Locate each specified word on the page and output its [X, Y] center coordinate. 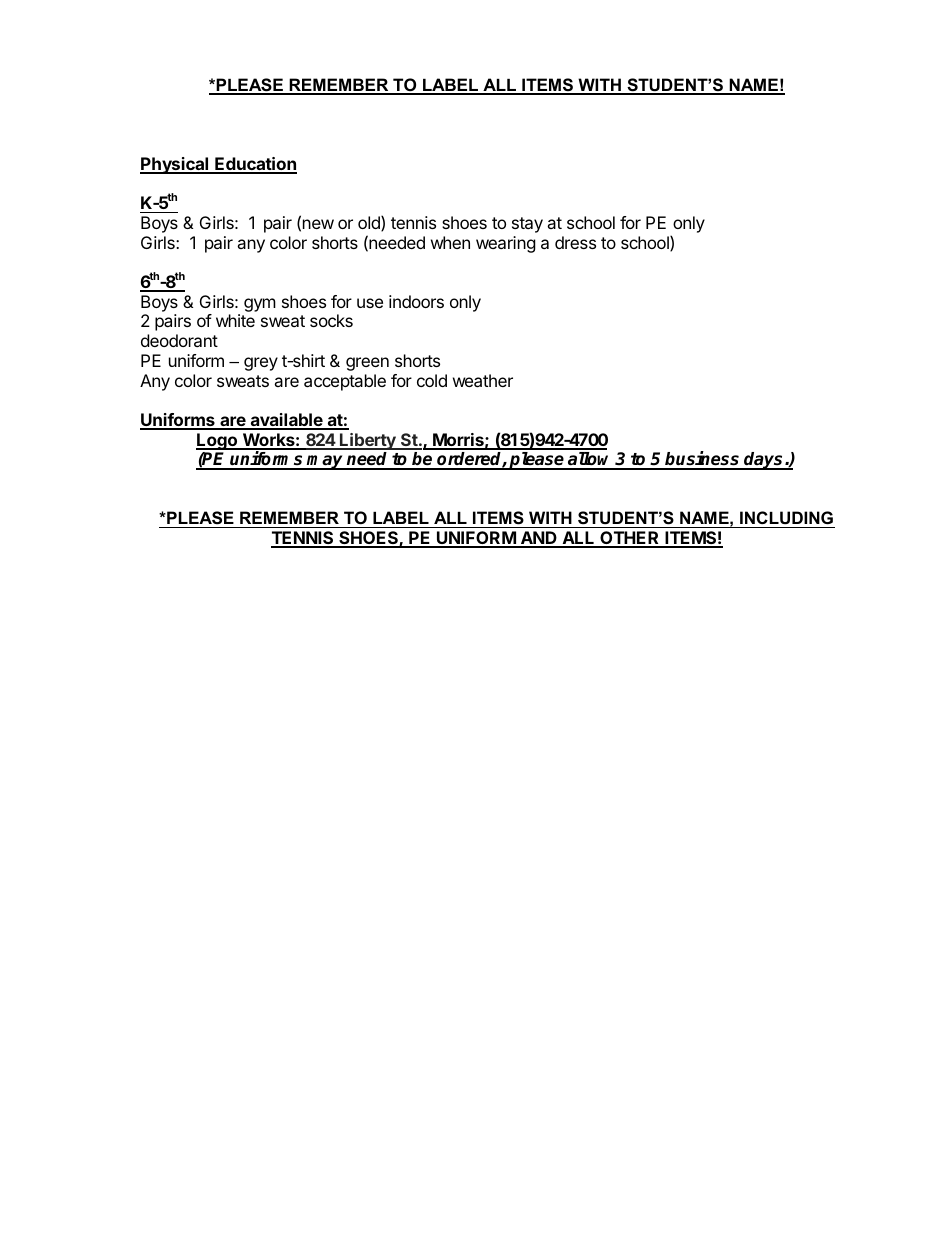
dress [575, 242]
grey [261, 364]
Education [255, 165]
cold [432, 380]
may [326, 462]
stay [527, 225]
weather [483, 380]
